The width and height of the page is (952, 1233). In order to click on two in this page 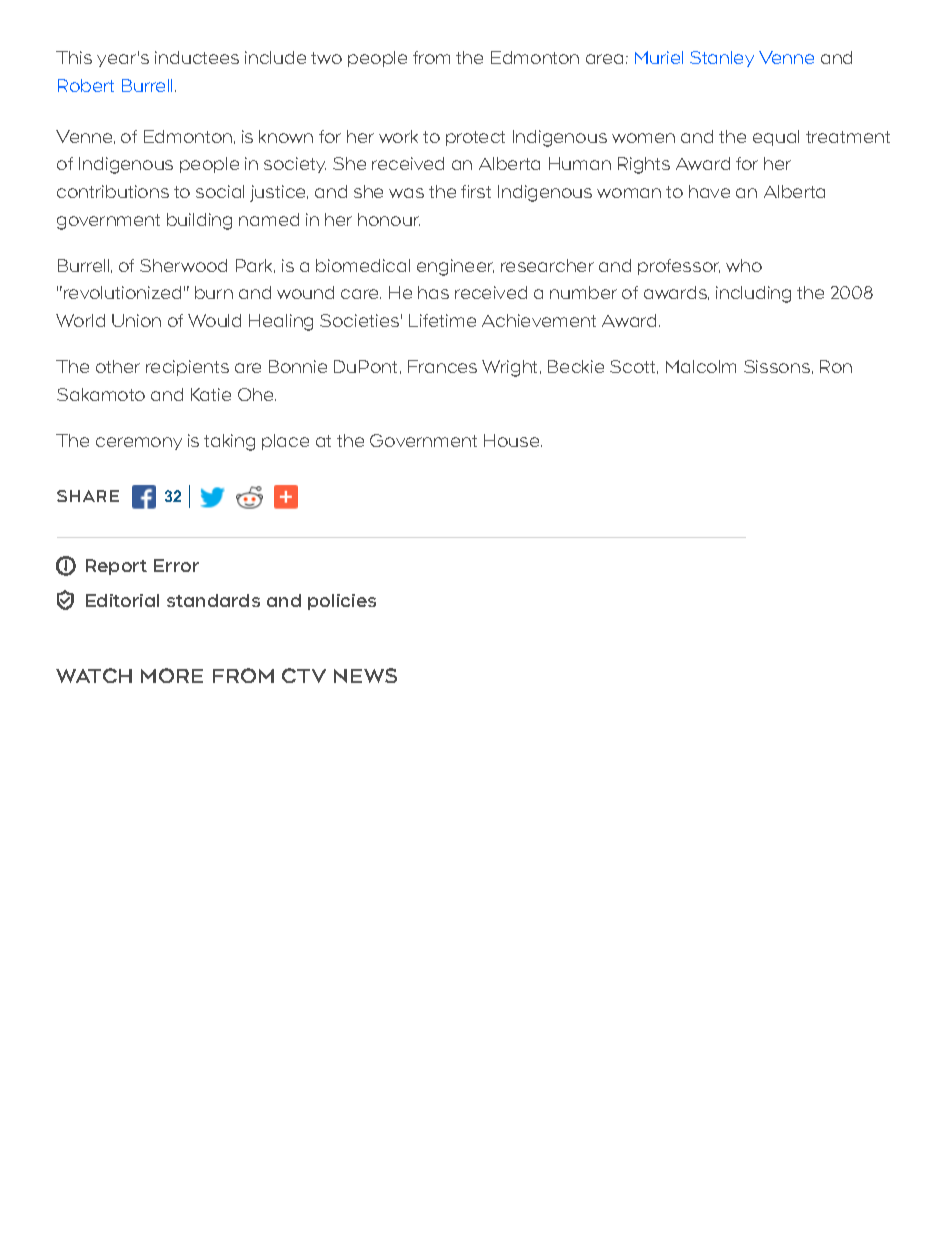, I will do `click(326, 58)`.
